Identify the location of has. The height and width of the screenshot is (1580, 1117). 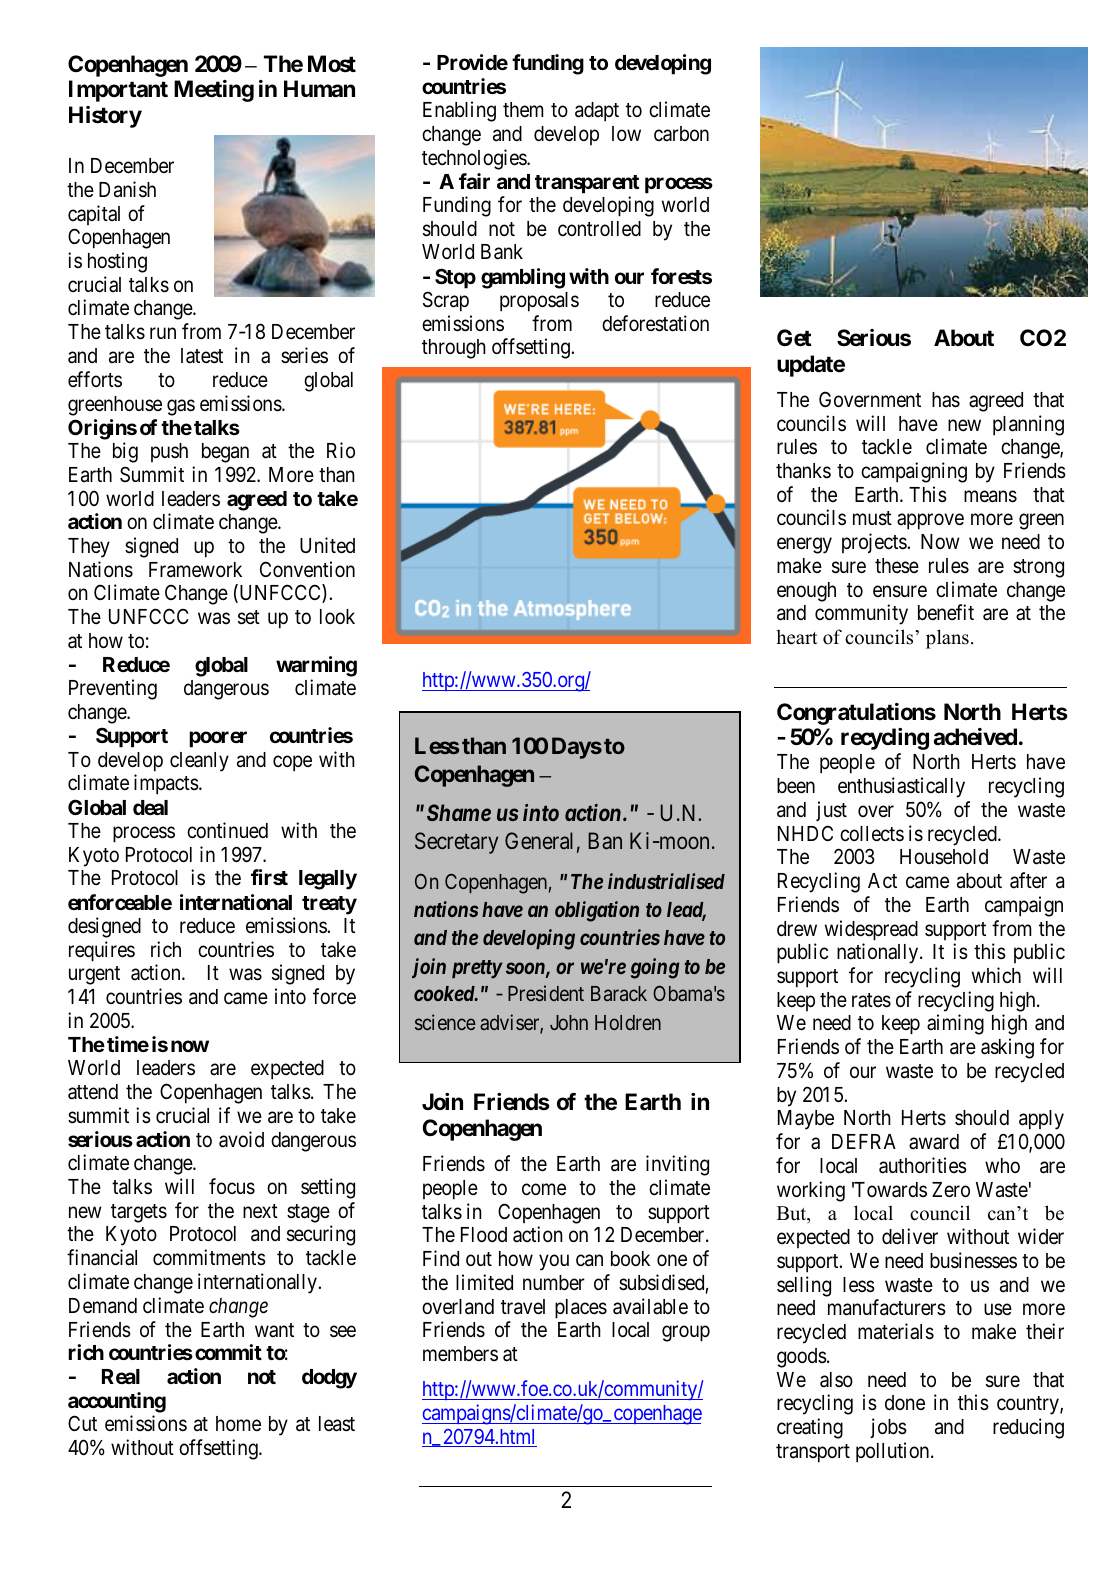
(946, 400).
